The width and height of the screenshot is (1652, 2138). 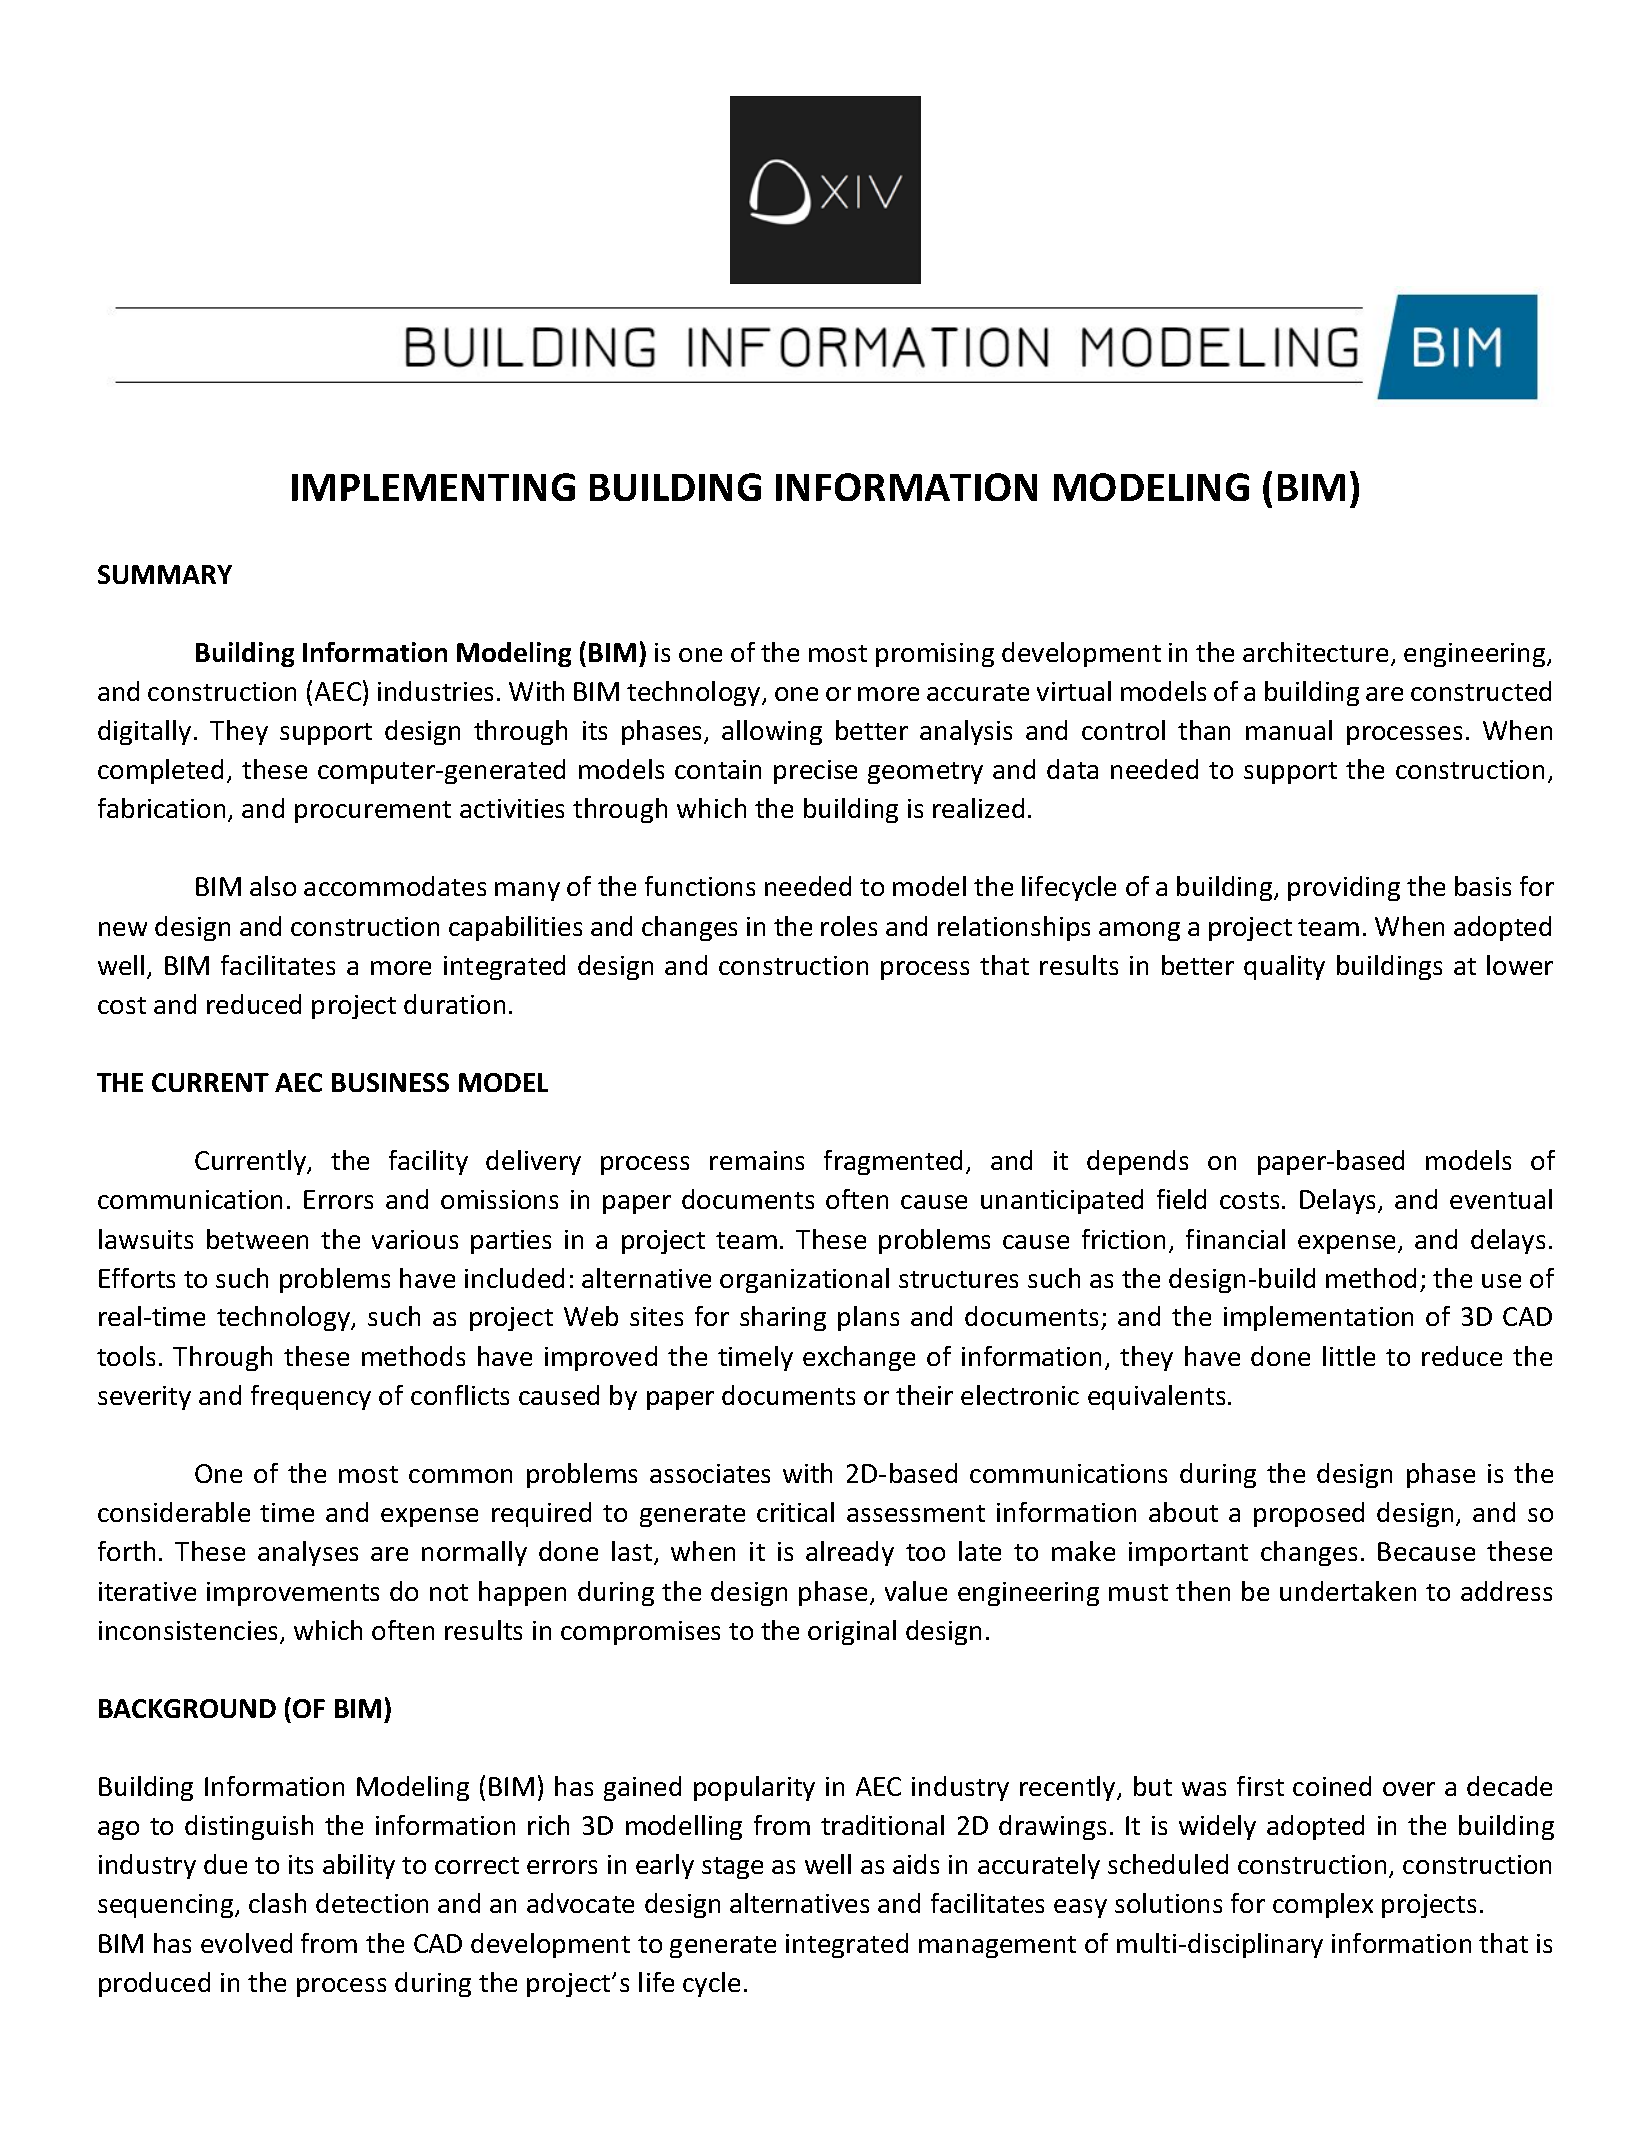 I want to click on promising, so click(x=935, y=655).
